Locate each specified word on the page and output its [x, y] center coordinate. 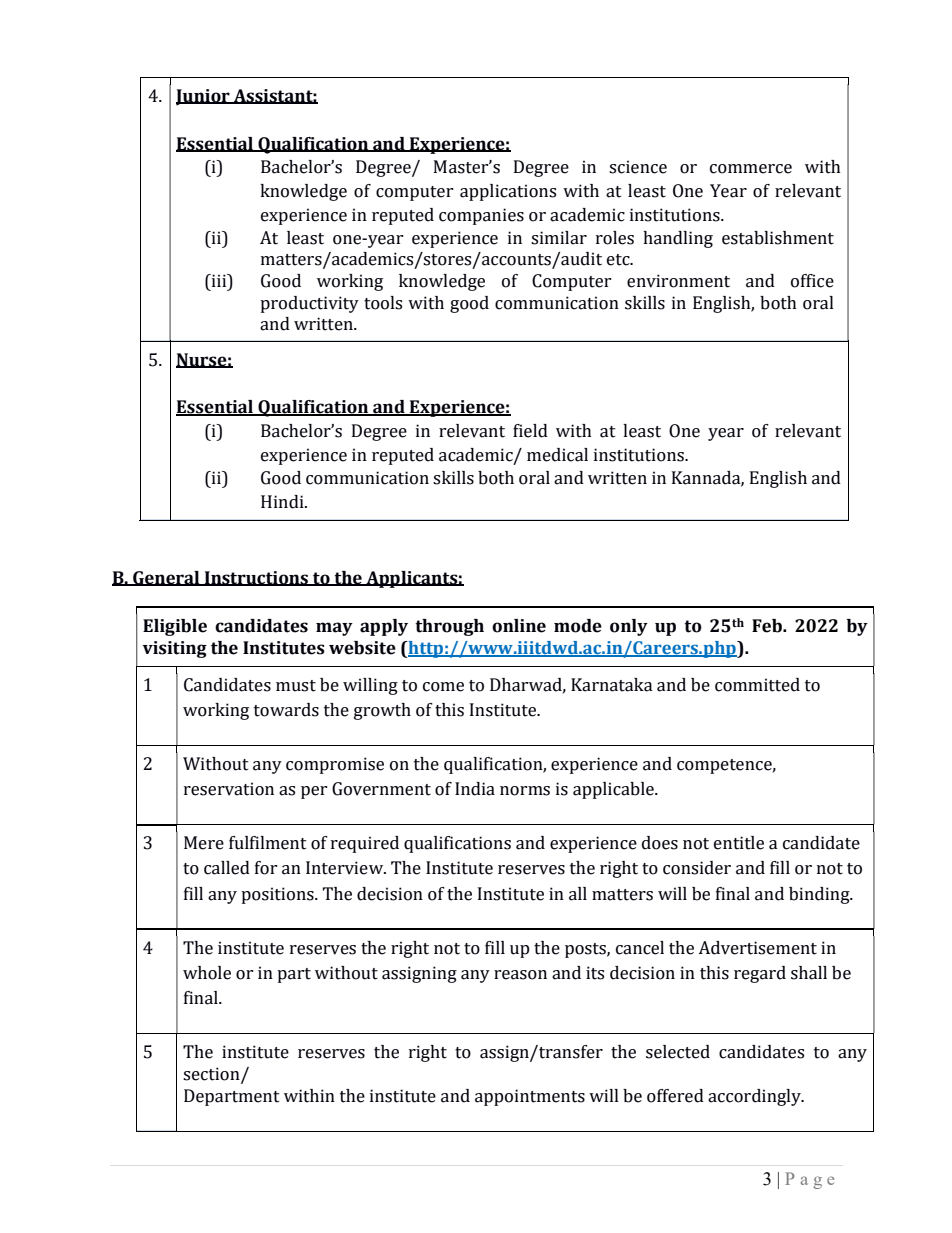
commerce [751, 169]
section [212, 1074]
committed [757, 685]
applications [508, 192]
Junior [204, 97]
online [519, 626]
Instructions [257, 578]
